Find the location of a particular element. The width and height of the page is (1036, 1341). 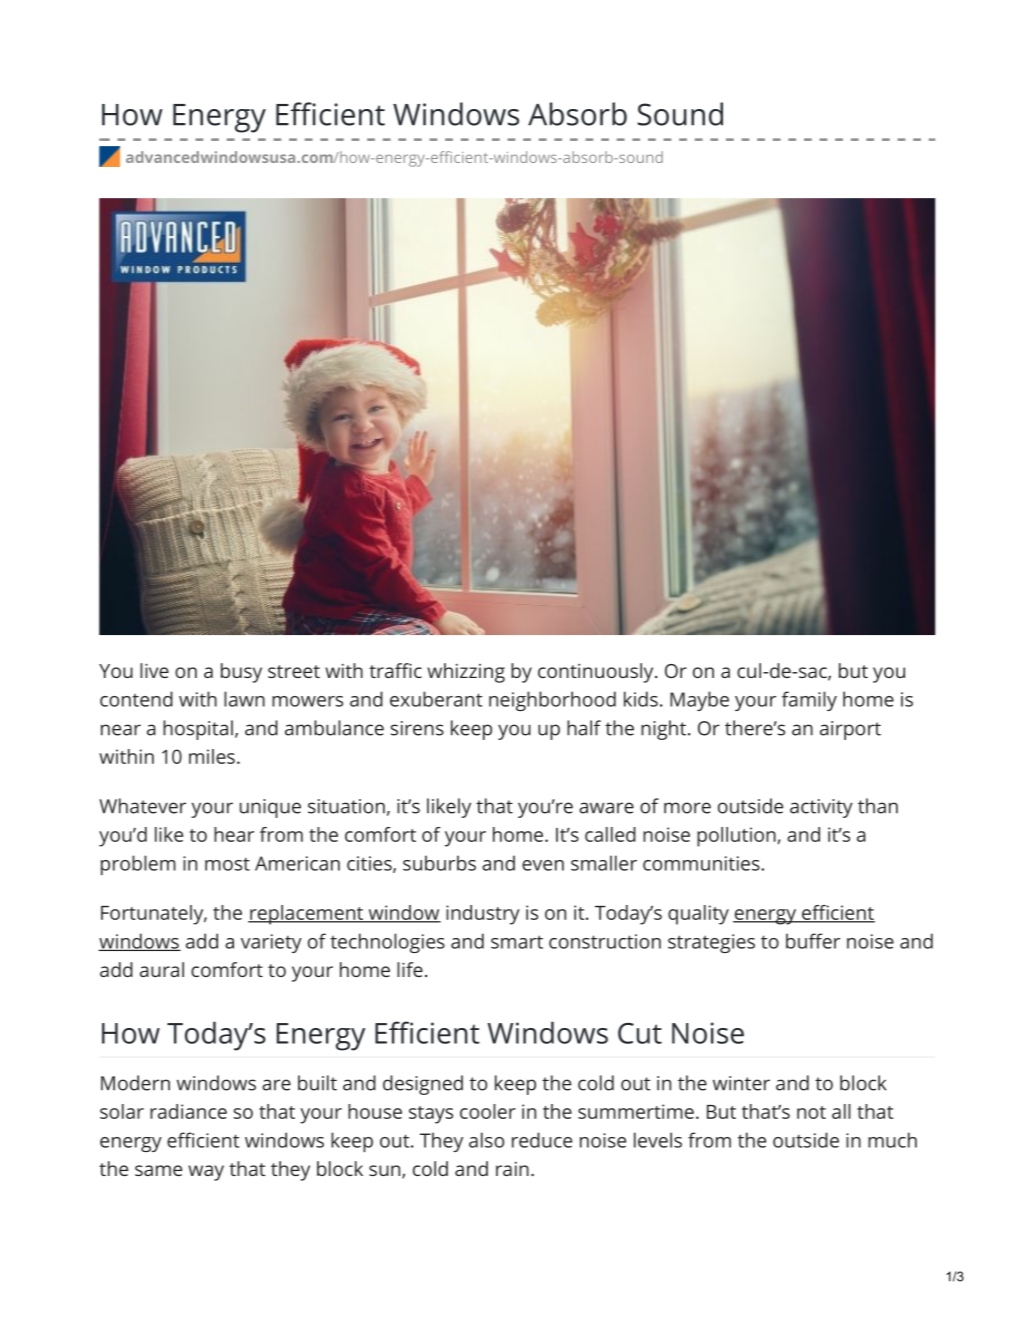

activity is located at coordinates (821, 808).
